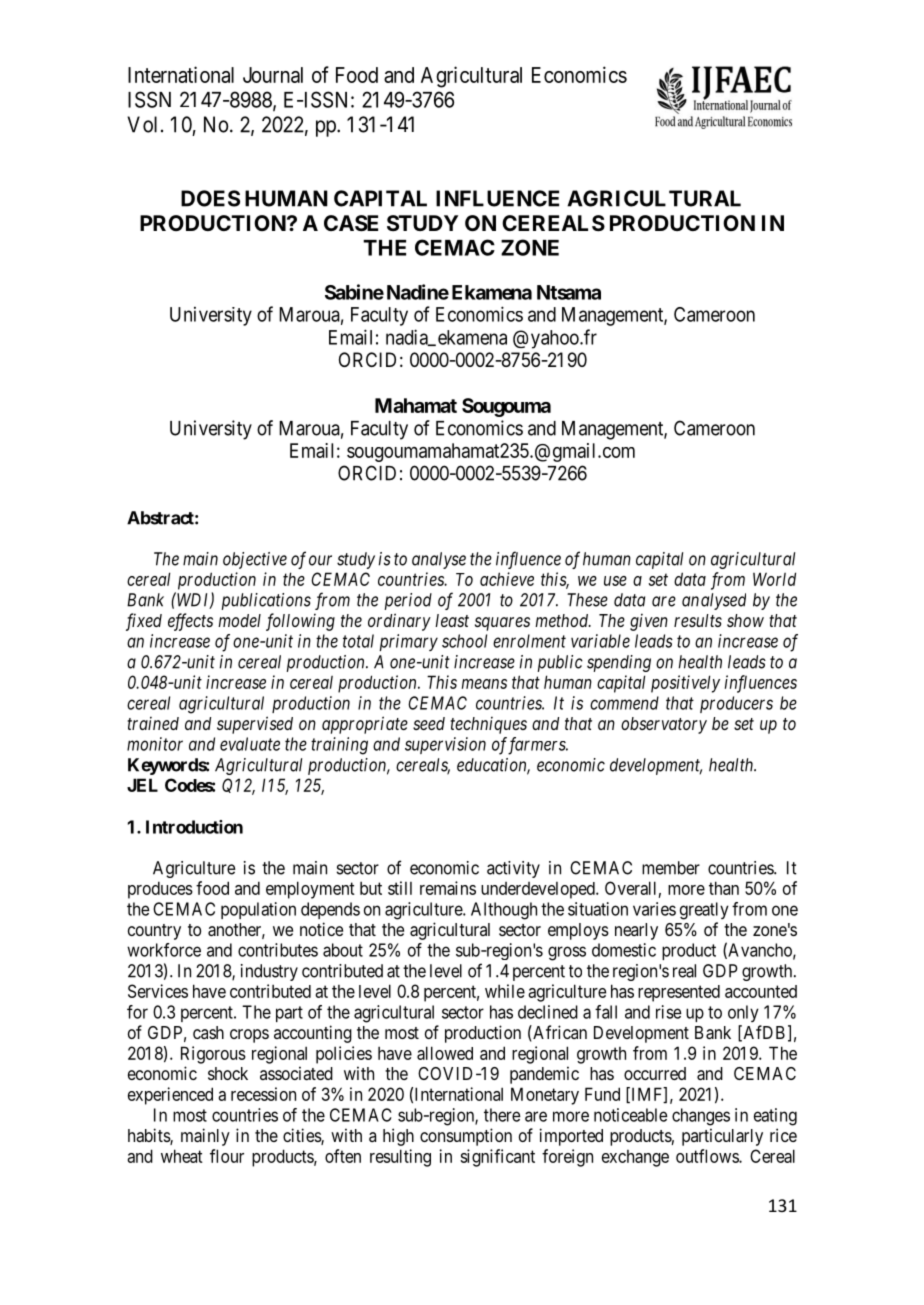 The image size is (924, 1305). Describe the element at coordinates (239, 620) in the image. I see `model` at that location.
